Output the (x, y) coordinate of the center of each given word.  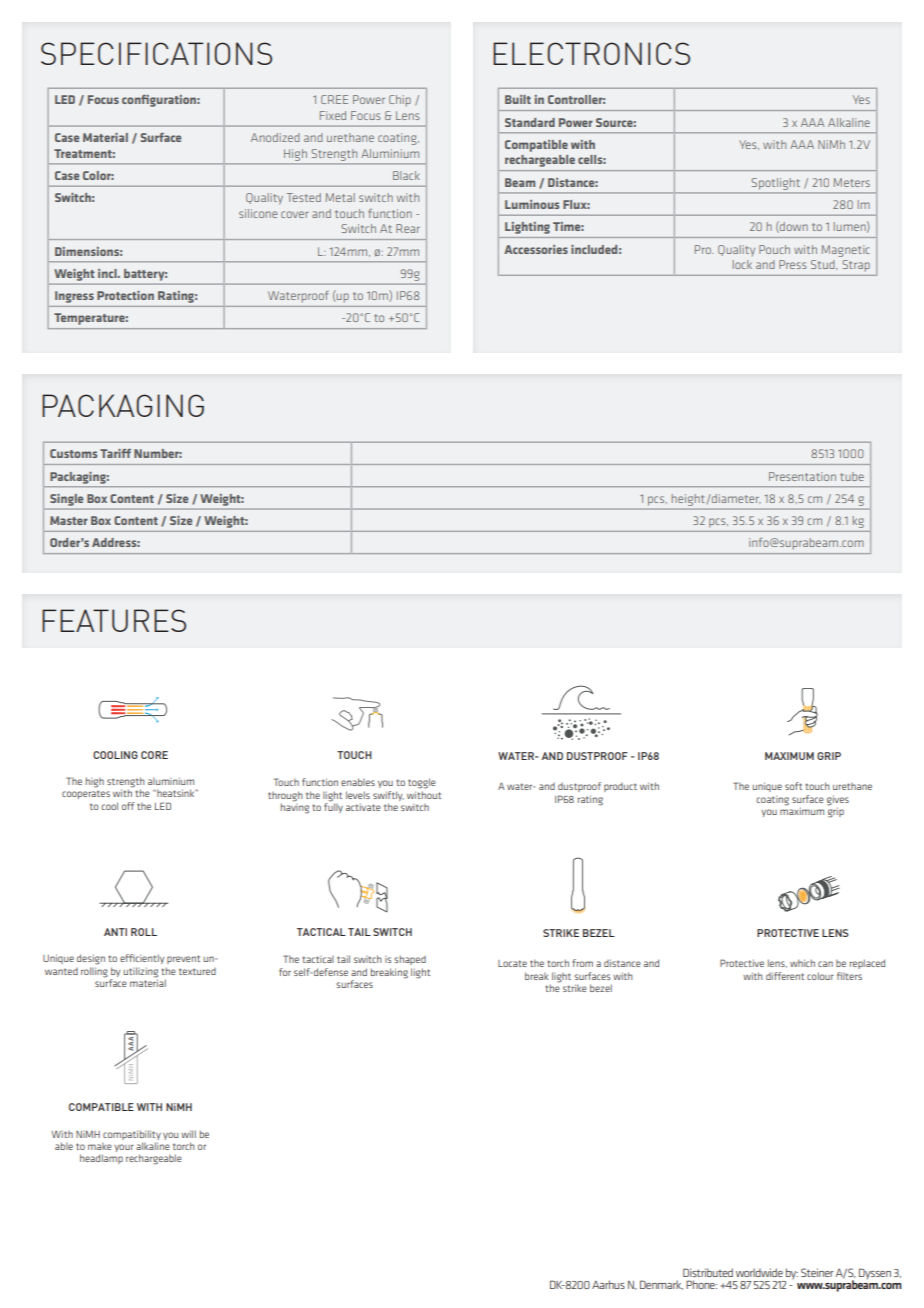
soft (793, 786)
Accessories (536, 249)
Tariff (115, 453)
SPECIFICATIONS (156, 53)
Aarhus (608, 1284)
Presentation (802, 476)
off (128, 806)
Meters (852, 182)
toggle (422, 783)
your (124, 1148)
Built (518, 99)
